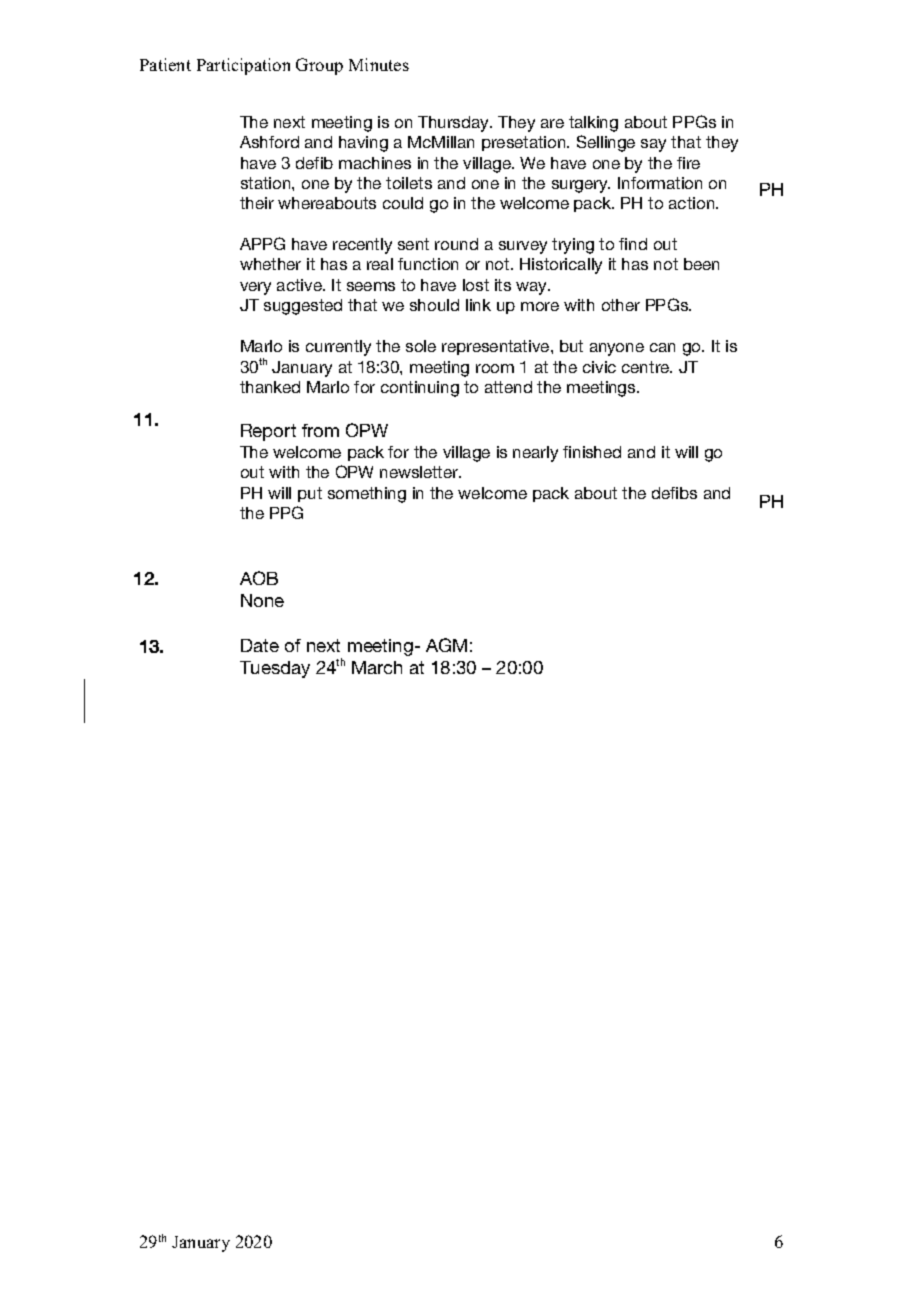 The width and height of the screenshot is (924, 1308). What do you see at coordinates (633, 244) in the screenshot?
I see `find` at bounding box center [633, 244].
